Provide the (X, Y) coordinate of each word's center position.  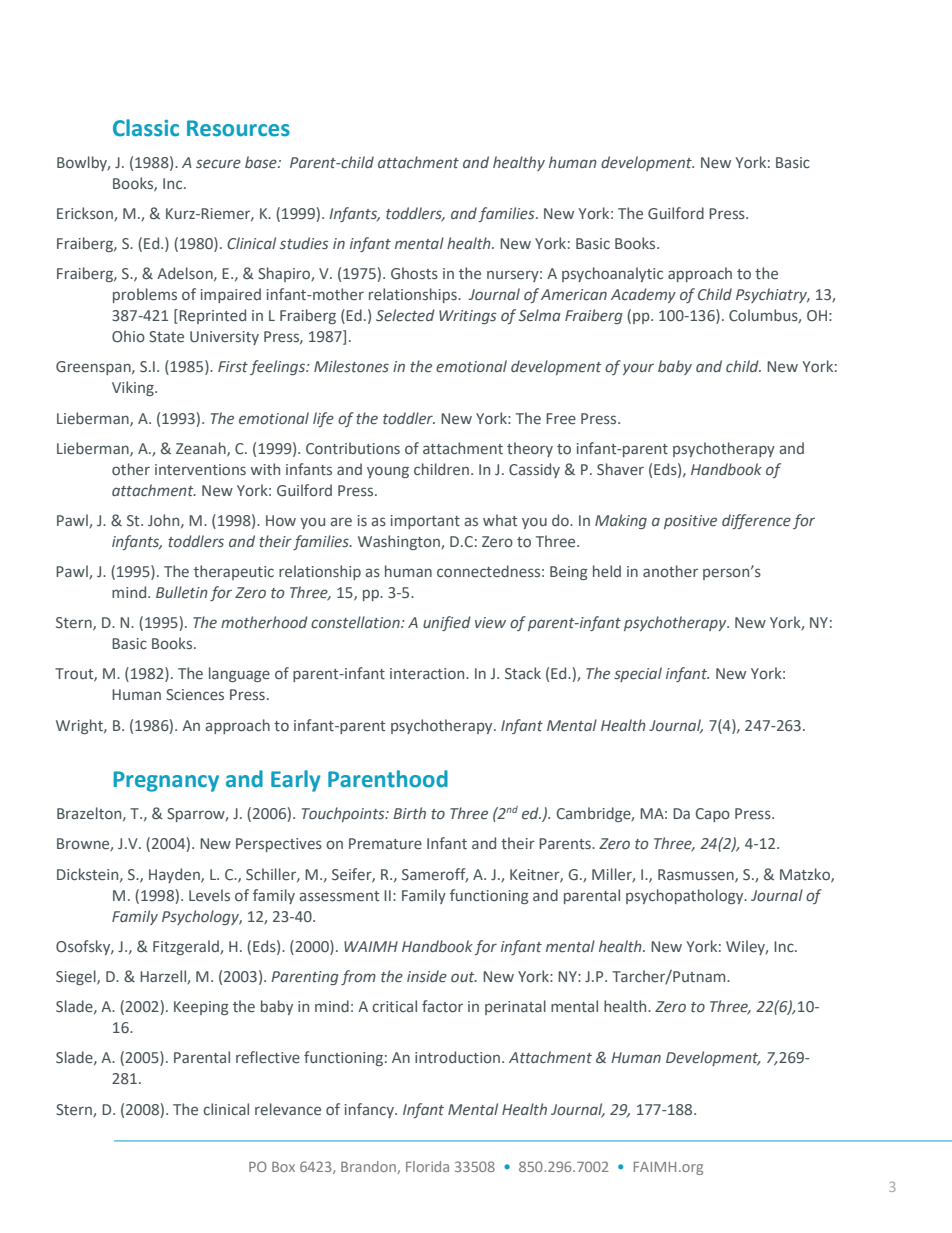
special (638, 674)
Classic (146, 128)
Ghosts (414, 273)
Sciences (195, 694)
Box (283, 1167)
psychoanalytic (612, 274)
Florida (427, 1166)
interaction (428, 673)
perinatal (515, 1007)
